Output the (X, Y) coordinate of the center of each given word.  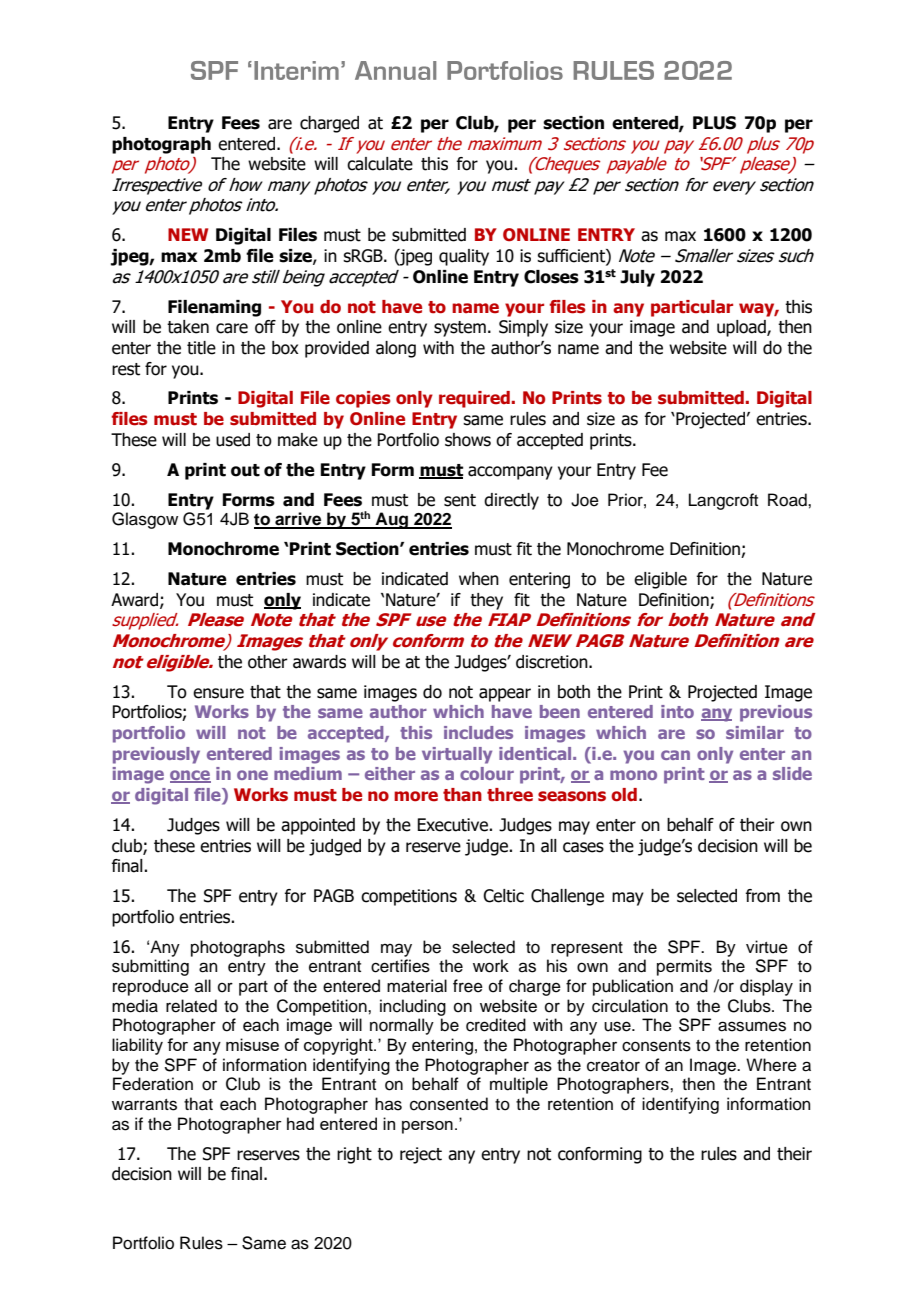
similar (755, 732)
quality (464, 257)
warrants (144, 1105)
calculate (380, 164)
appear (505, 695)
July (637, 278)
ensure (218, 693)
